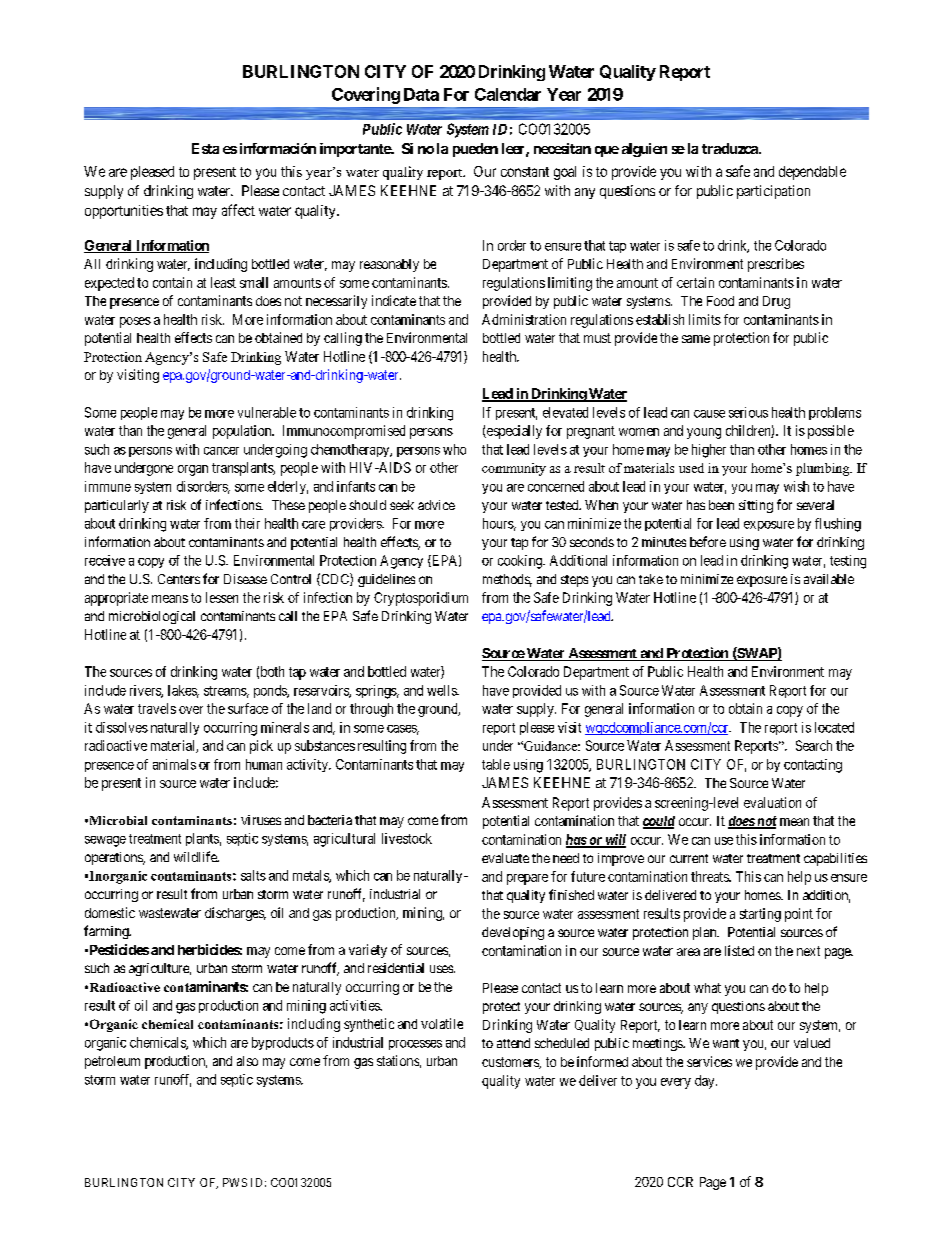 The width and height of the screenshot is (952, 1233). What do you see at coordinates (812, 173) in the screenshot?
I see `dependable` at bounding box center [812, 173].
